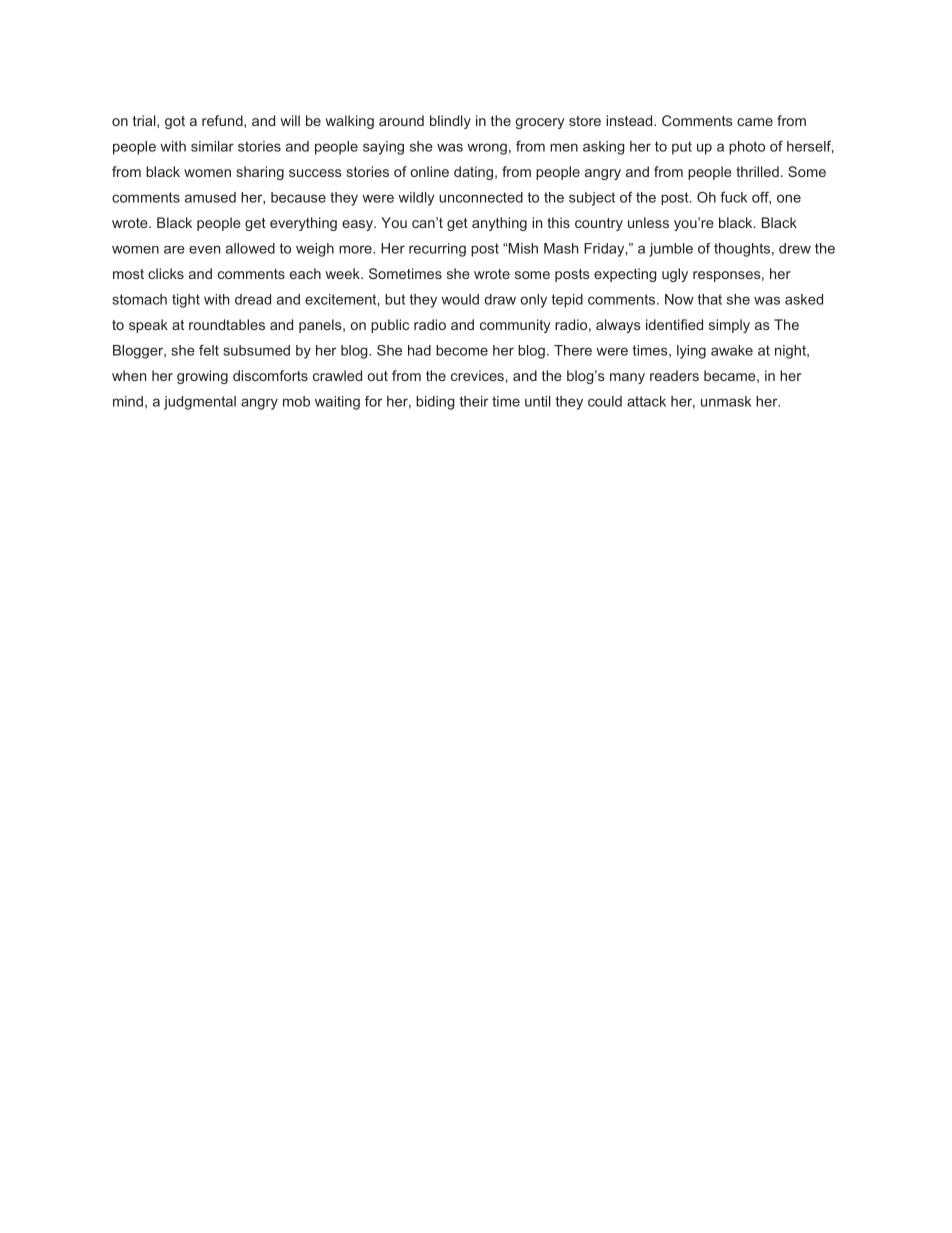 The width and height of the screenshot is (952, 1233). What do you see at coordinates (450, 122) in the screenshot?
I see `blindly` at bounding box center [450, 122].
